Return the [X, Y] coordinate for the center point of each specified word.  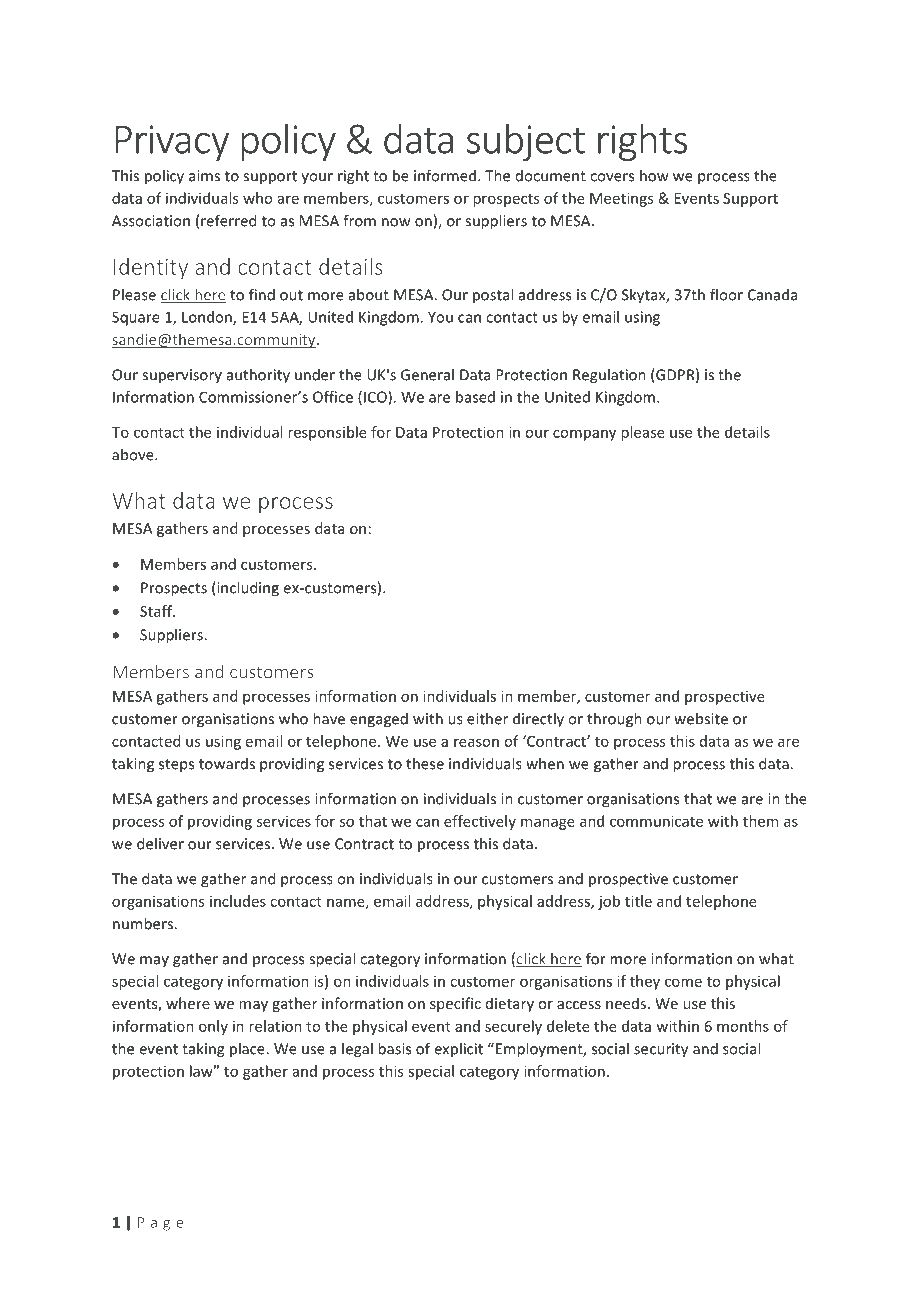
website [701, 718]
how [654, 175]
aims [204, 176]
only [213, 1027]
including [247, 589]
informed [445, 175]
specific [455, 1004]
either [487, 718]
